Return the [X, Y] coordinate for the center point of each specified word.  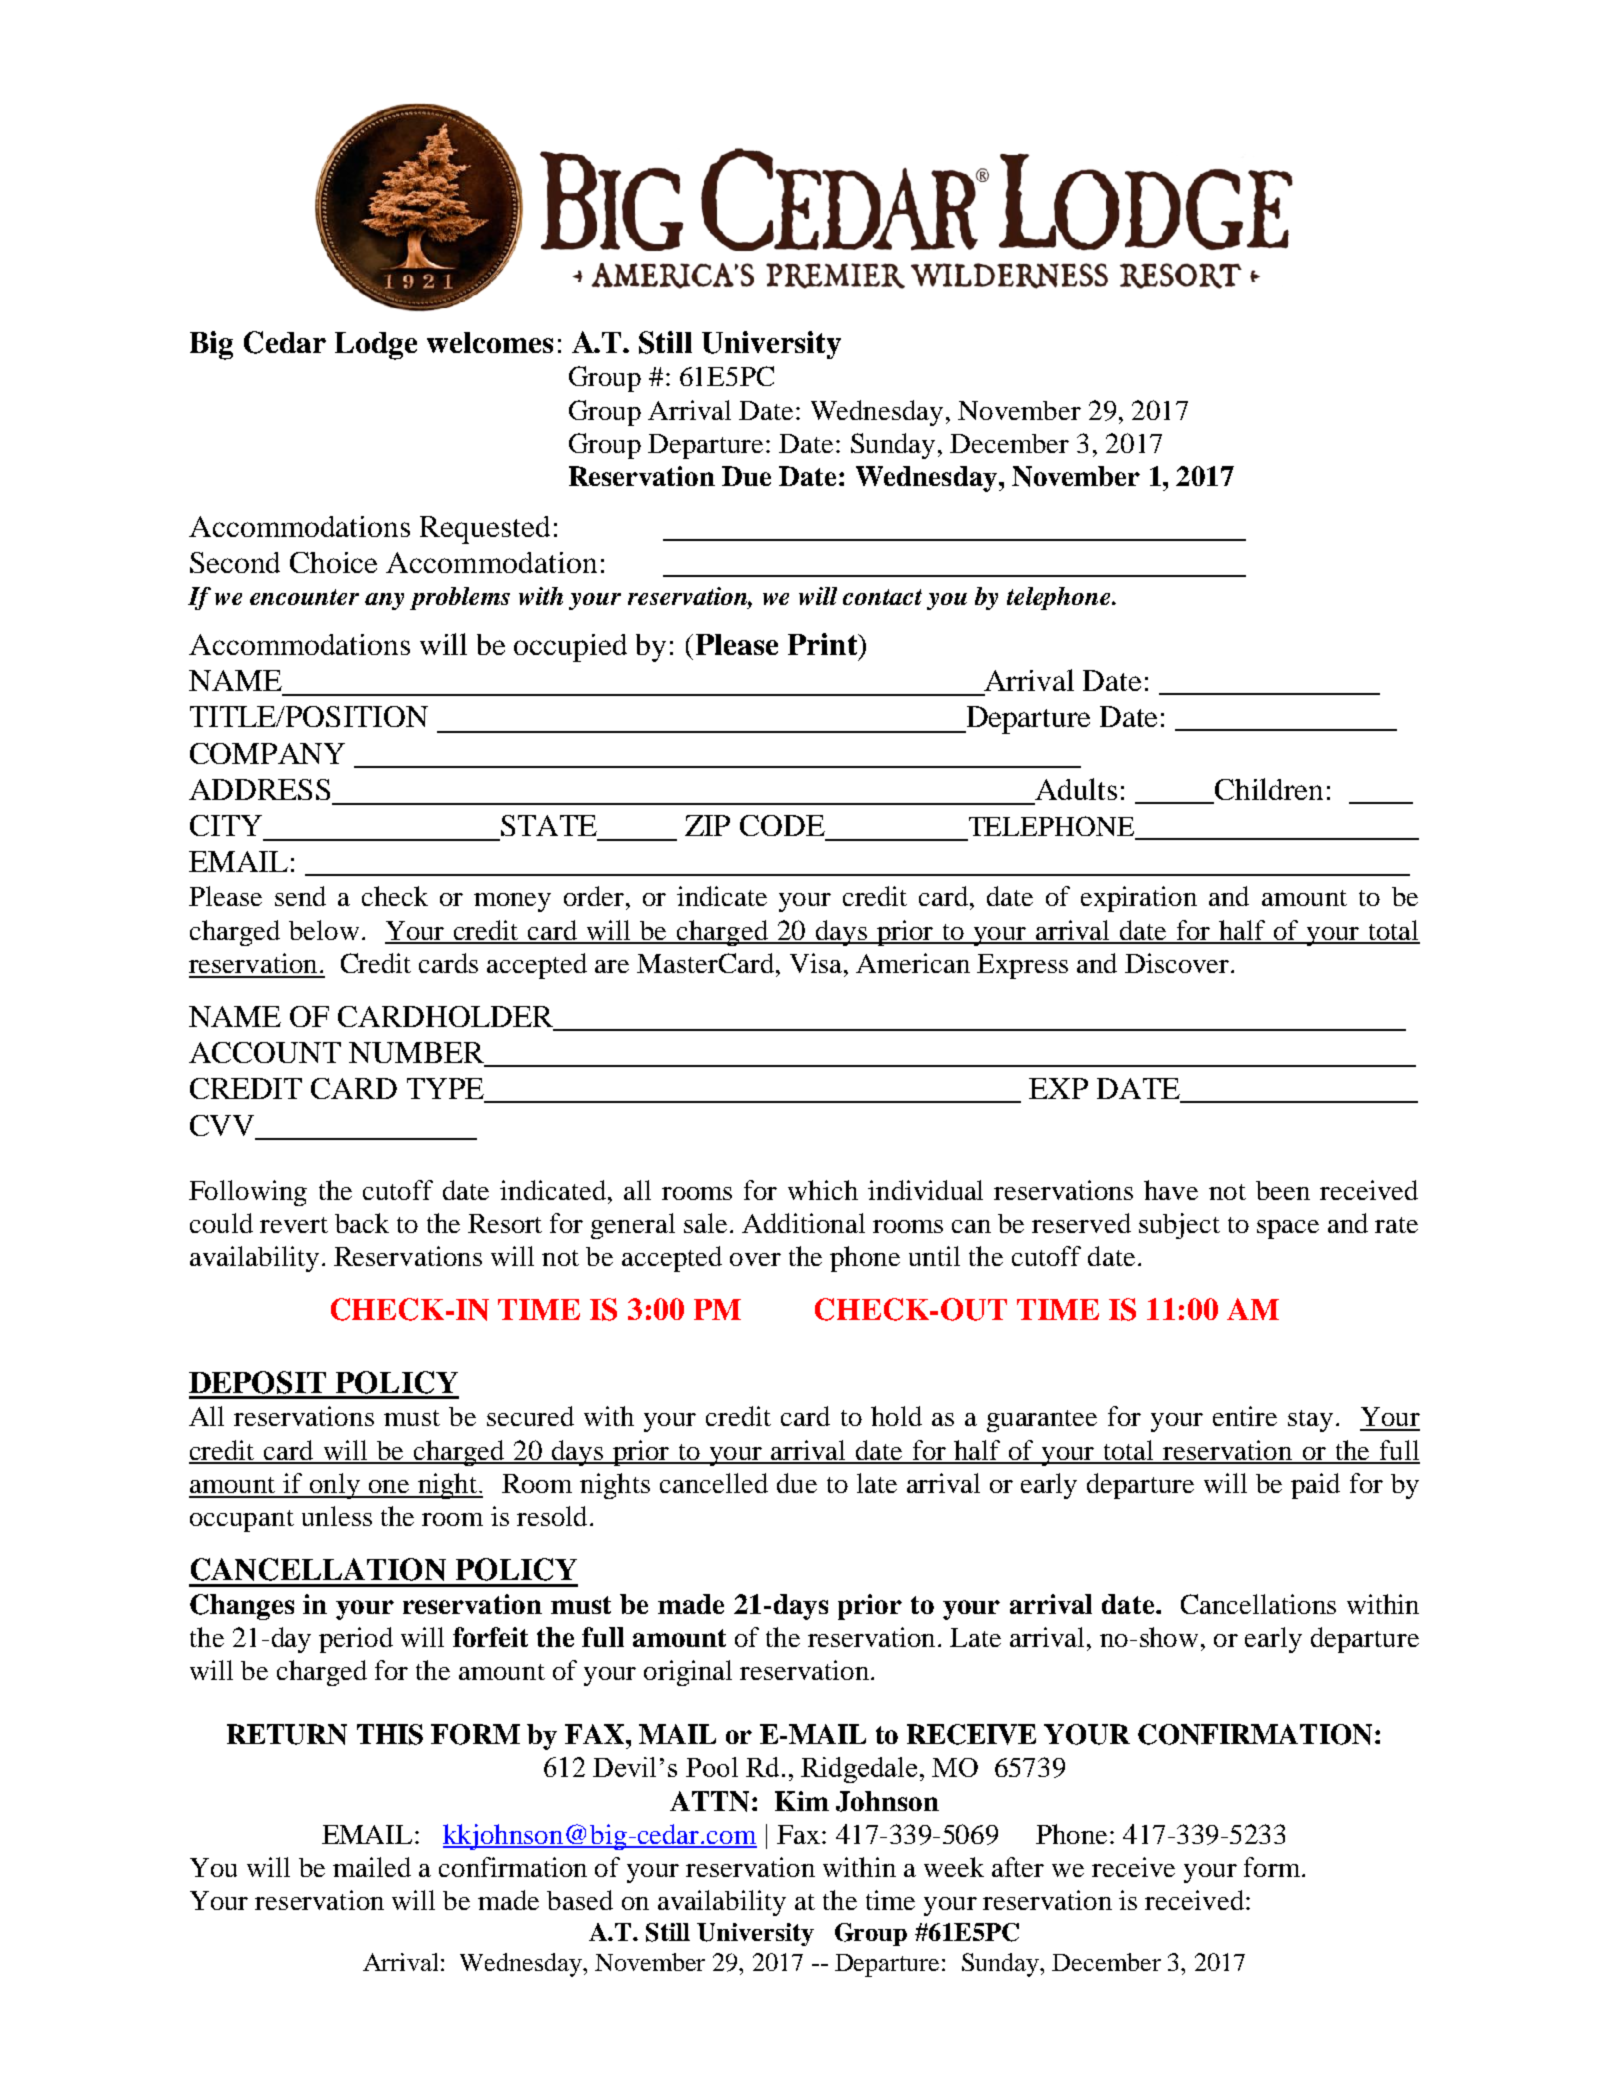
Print [824, 644]
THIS [390, 1734]
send [300, 896]
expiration [1139, 899]
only [335, 1486]
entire [1245, 1416]
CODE [782, 825]
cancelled [714, 1483]
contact [882, 597]
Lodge [376, 346]
